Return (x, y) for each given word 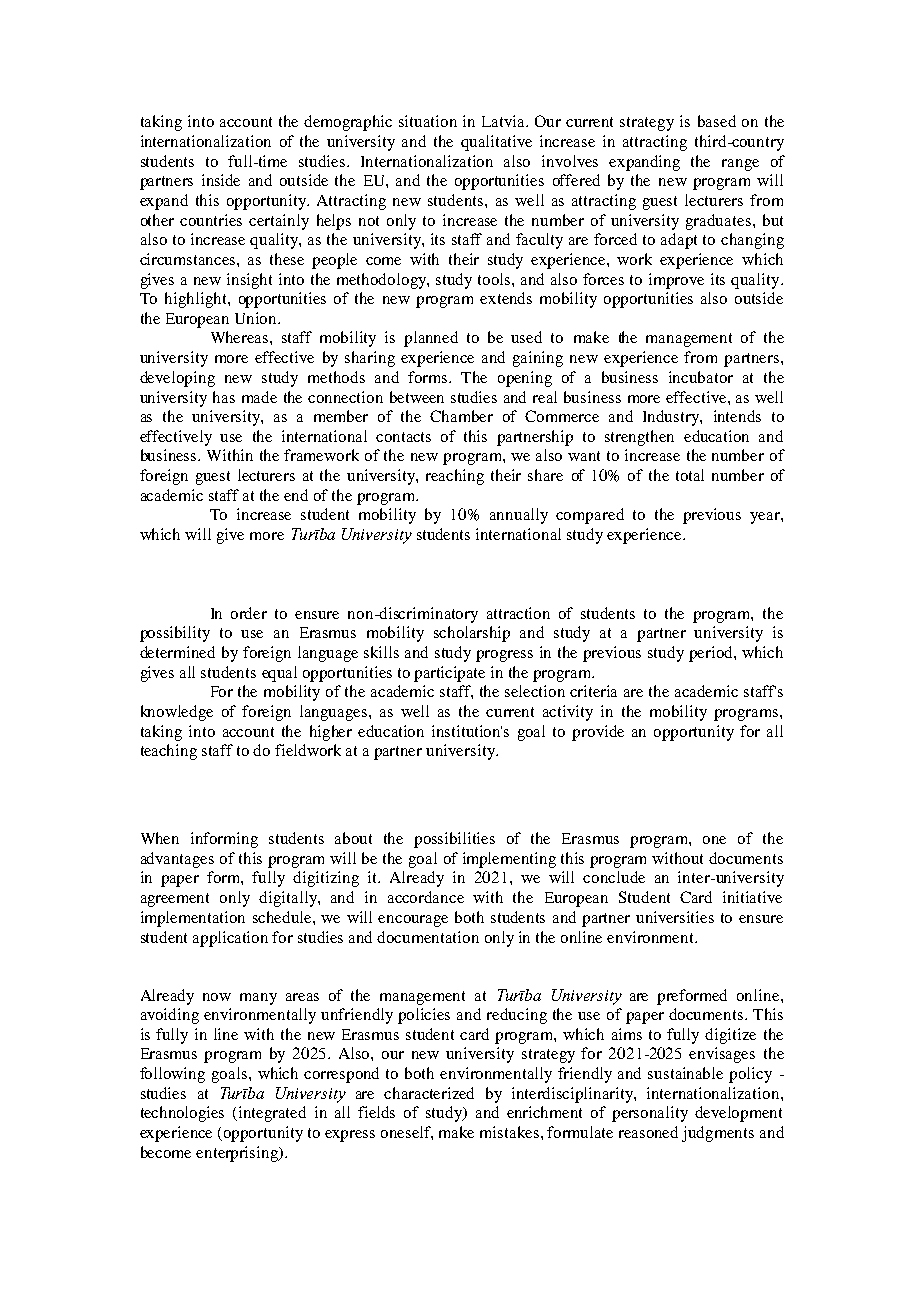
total (690, 475)
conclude (614, 877)
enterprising (238, 1154)
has (224, 397)
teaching (169, 752)
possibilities (454, 840)
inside (221, 180)
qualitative (496, 143)
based (717, 121)
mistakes (509, 1132)
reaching (455, 477)
